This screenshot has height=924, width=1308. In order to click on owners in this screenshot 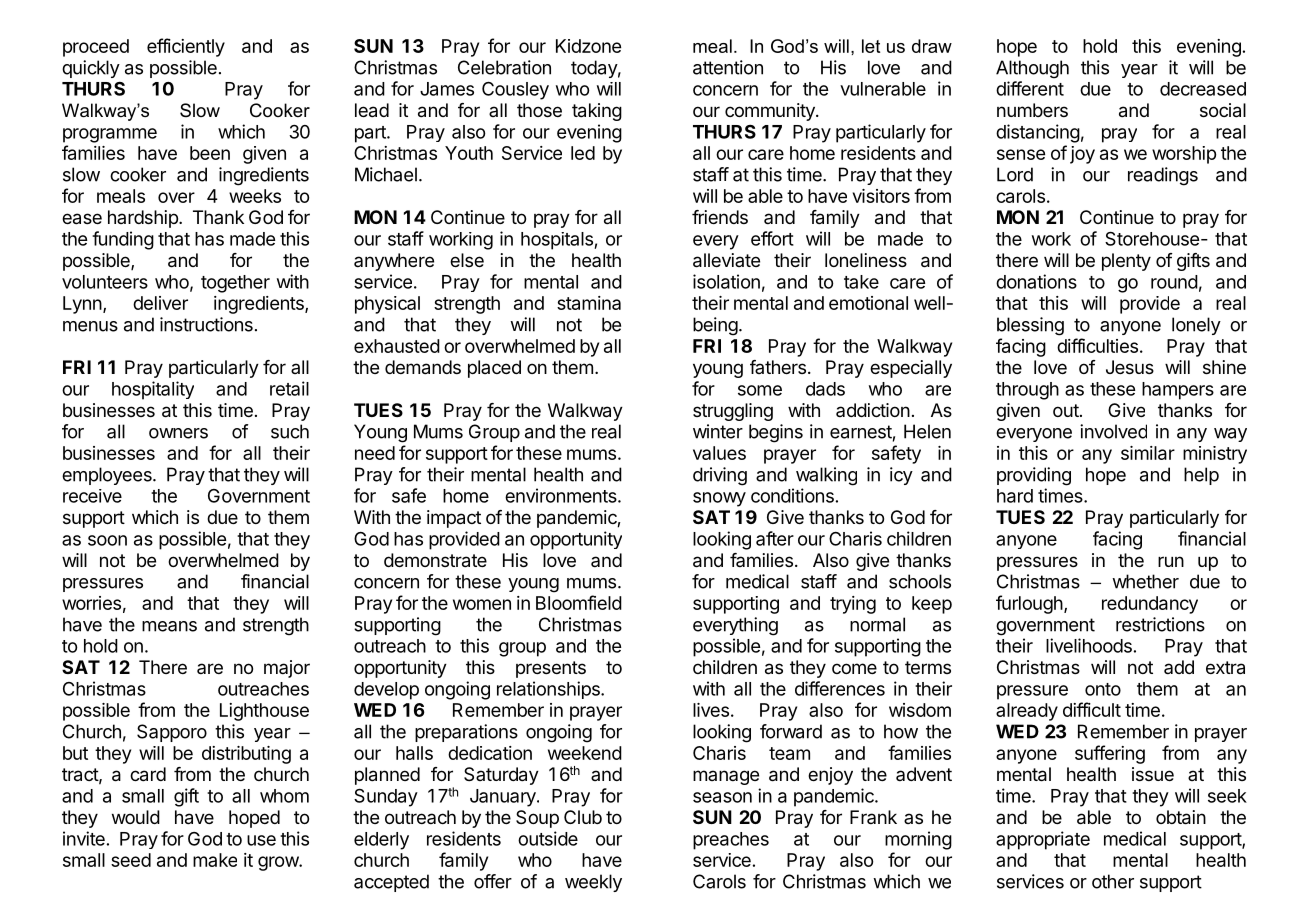, I will do `click(178, 433)`.
